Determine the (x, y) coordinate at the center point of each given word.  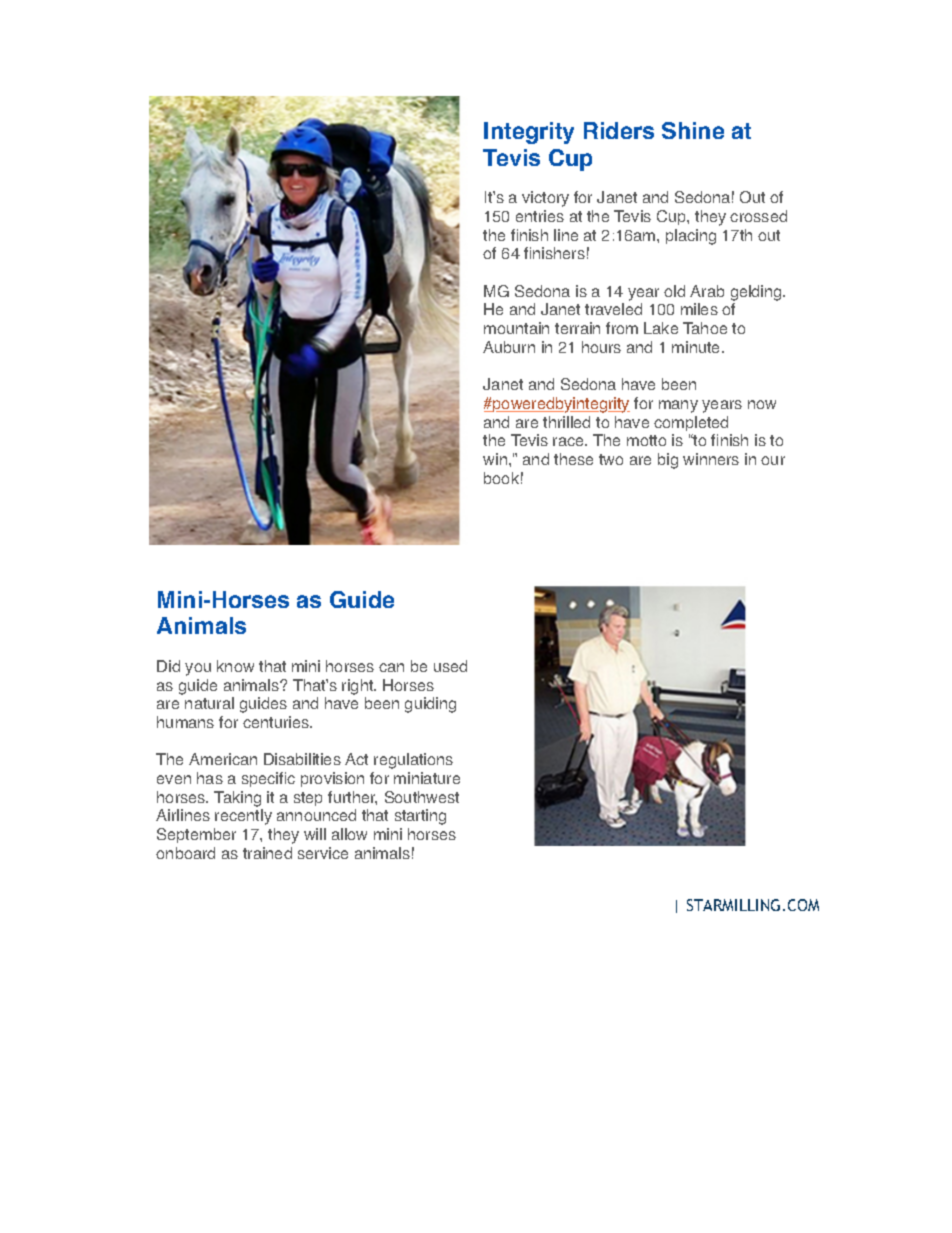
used (450, 666)
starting (420, 817)
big (668, 461)
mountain (516, 328)
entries (540, 216)
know (235, 666)
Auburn (509, 347)
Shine (693, 130)
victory (545, 199)
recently (243, 817)
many (678, 406)
